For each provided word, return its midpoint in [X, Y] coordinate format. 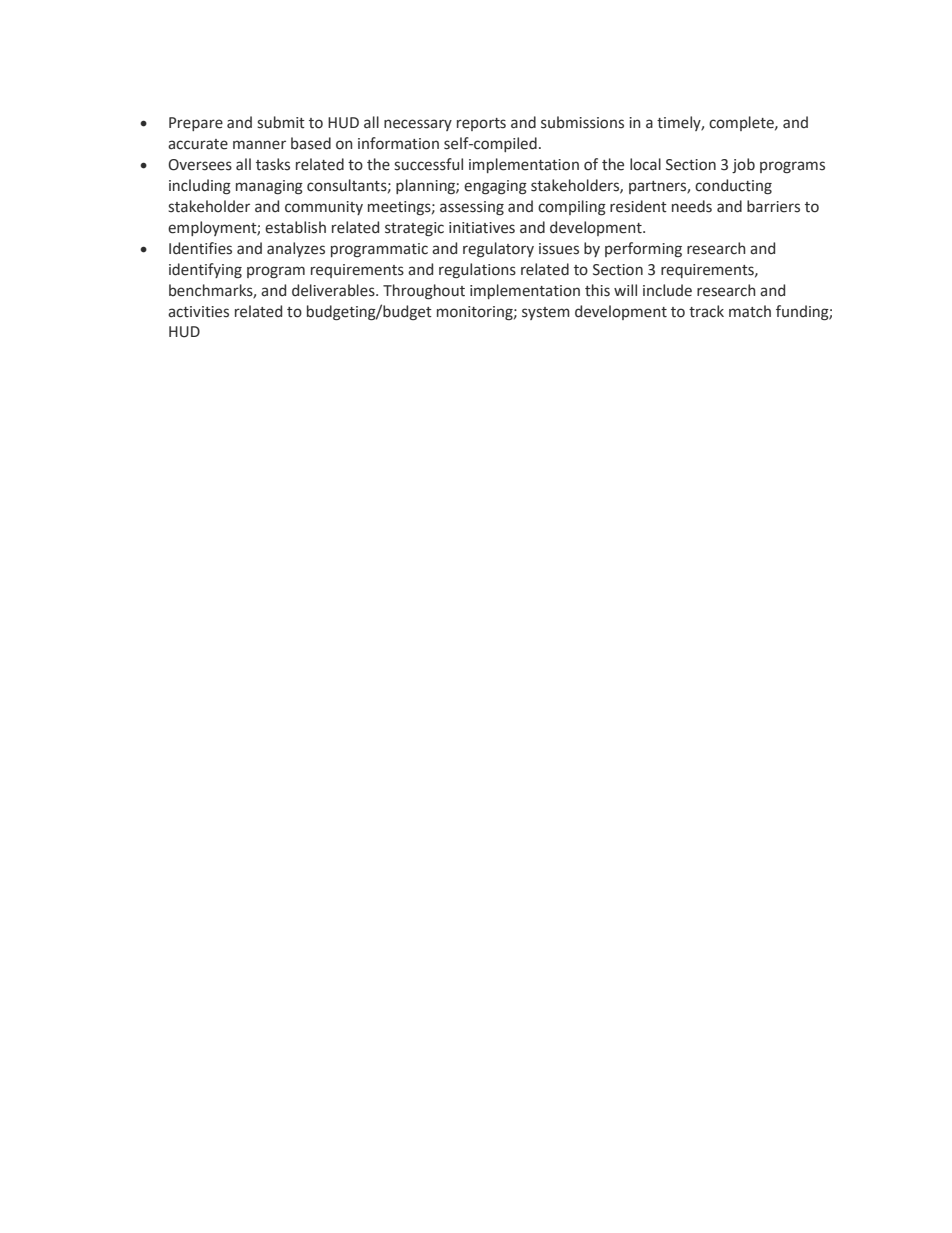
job [743, 165]
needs [692, 206]
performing [643, 249]
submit [281, 122]
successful [428, 164]
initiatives [482, 228]
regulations [477, 270]
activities [198, 312]
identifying [205, 270]
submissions [582, 122]
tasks [273, 164]
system [546, 313]
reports [481, 124]
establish [295, 227]
